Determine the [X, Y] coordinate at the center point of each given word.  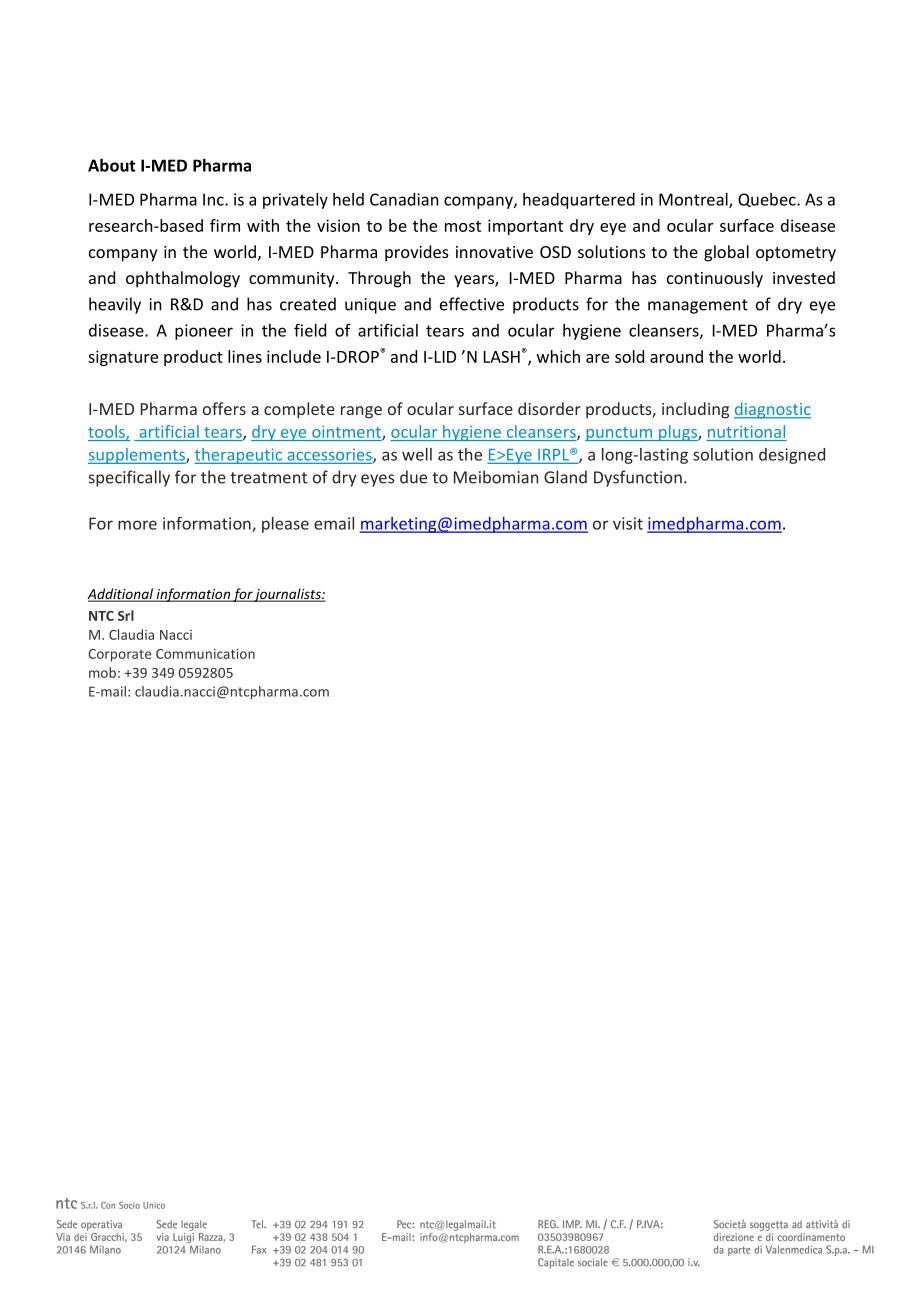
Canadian [404, 199]
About [111, 165]
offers [224, 408]
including [695, 410]
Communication [205, 653]
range [361, 412]
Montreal [694, 200]
